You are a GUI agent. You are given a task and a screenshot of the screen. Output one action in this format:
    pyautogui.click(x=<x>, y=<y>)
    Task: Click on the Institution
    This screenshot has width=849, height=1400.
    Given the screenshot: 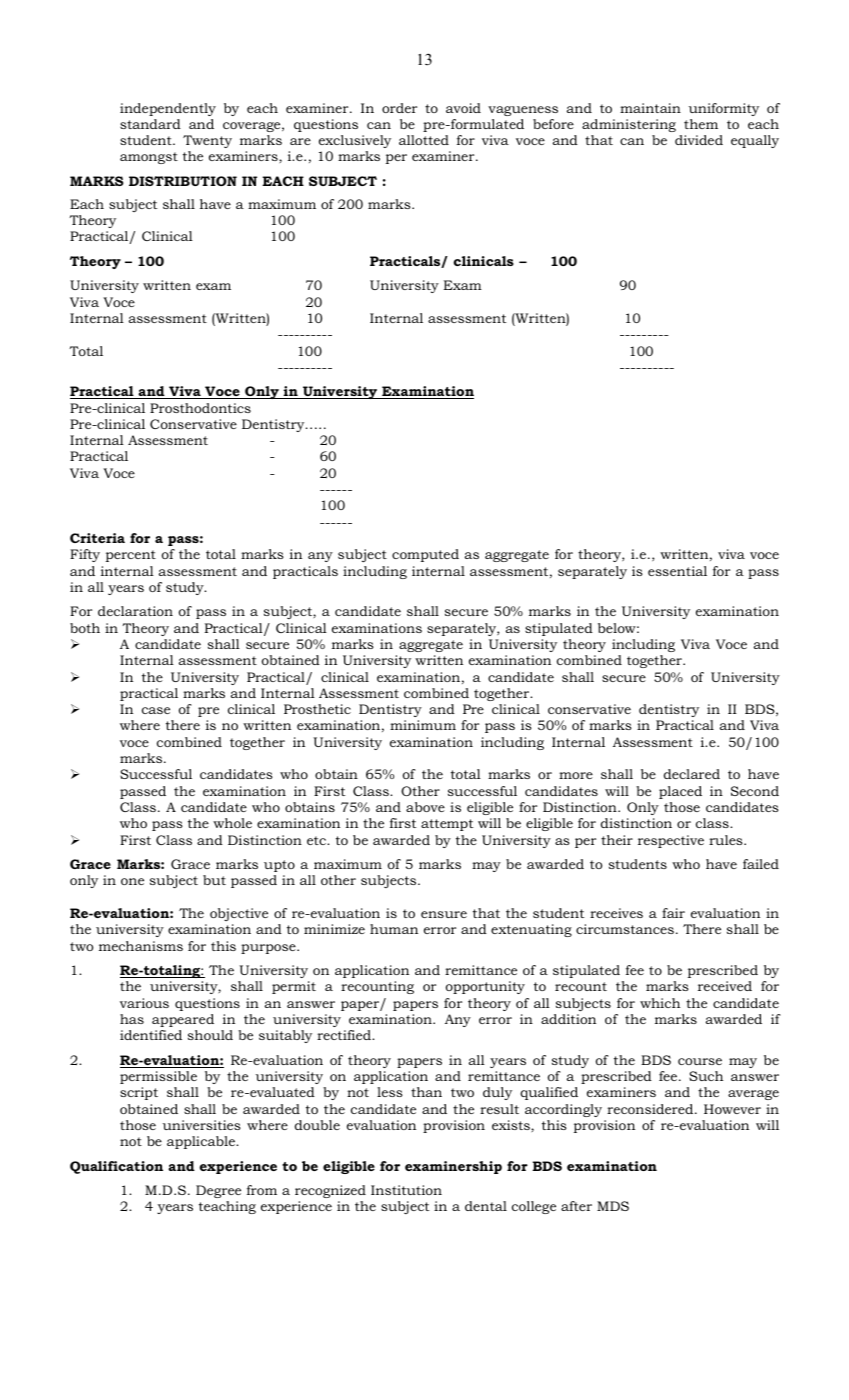 What is the action you would take?
    pyautogui.click(x=406, y=1190)
